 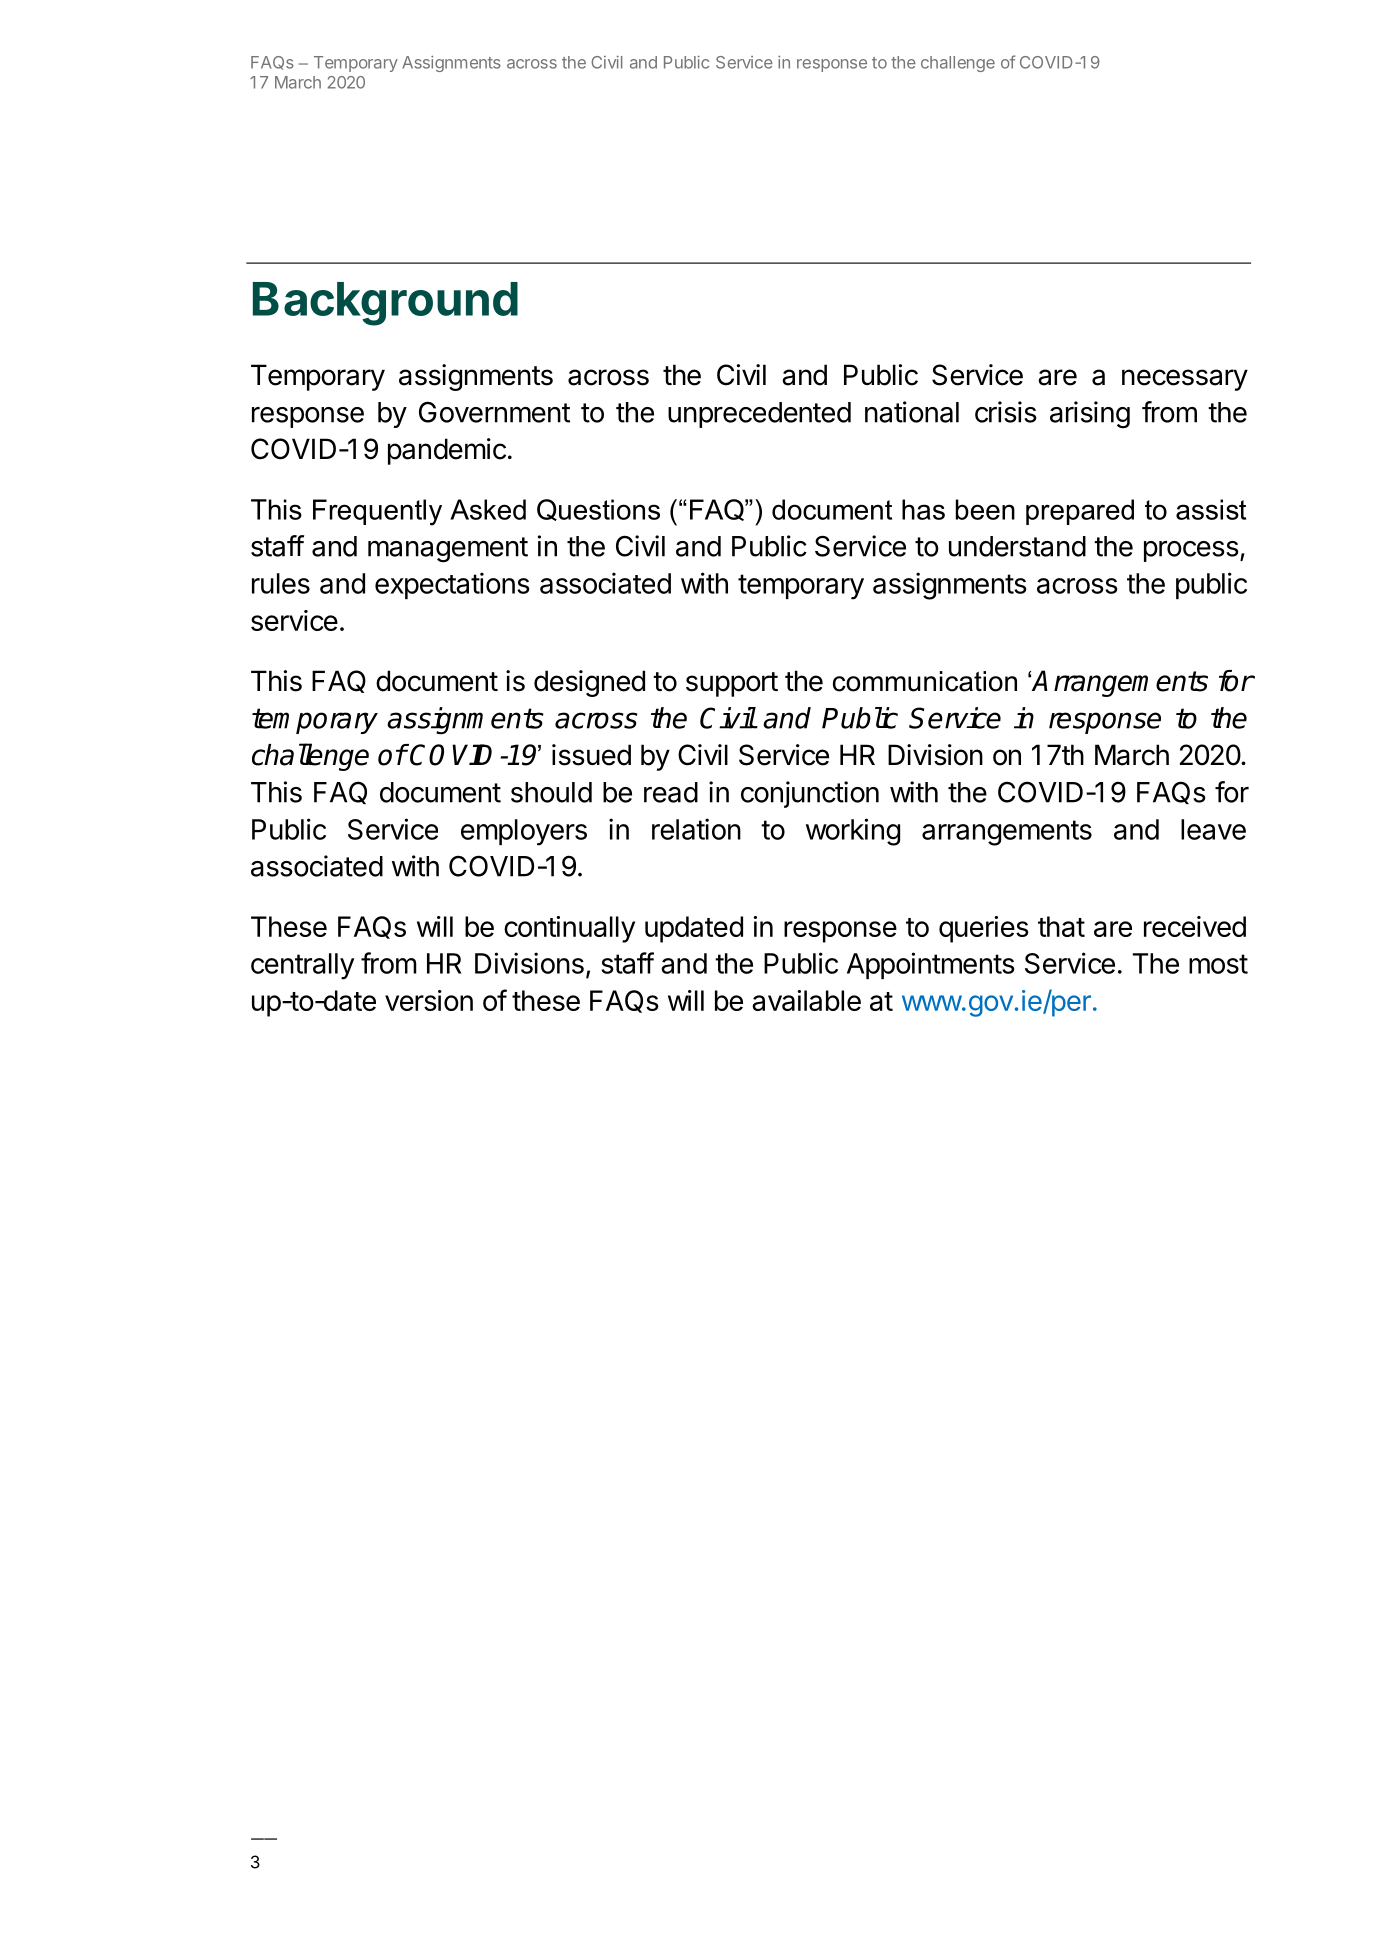 I want to click on Background, so click(x=385, y=304).
